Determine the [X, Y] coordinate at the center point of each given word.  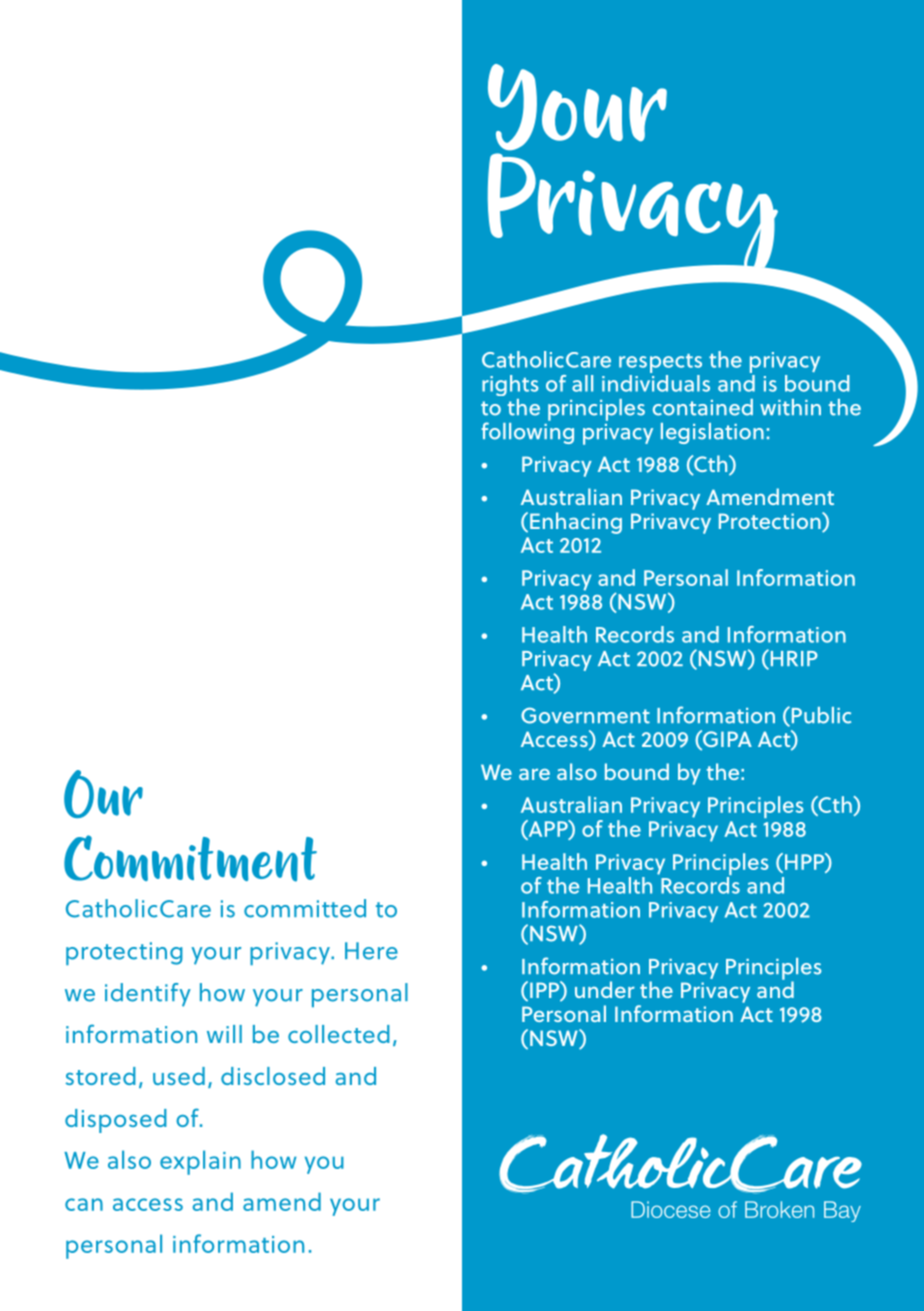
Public [820, 716]
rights [510, 385]
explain [200, 1162]
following [528, 432]
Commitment [190, 858]
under [605, 989]
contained [703, 407]
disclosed [273, 1076]
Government [585, 715]
